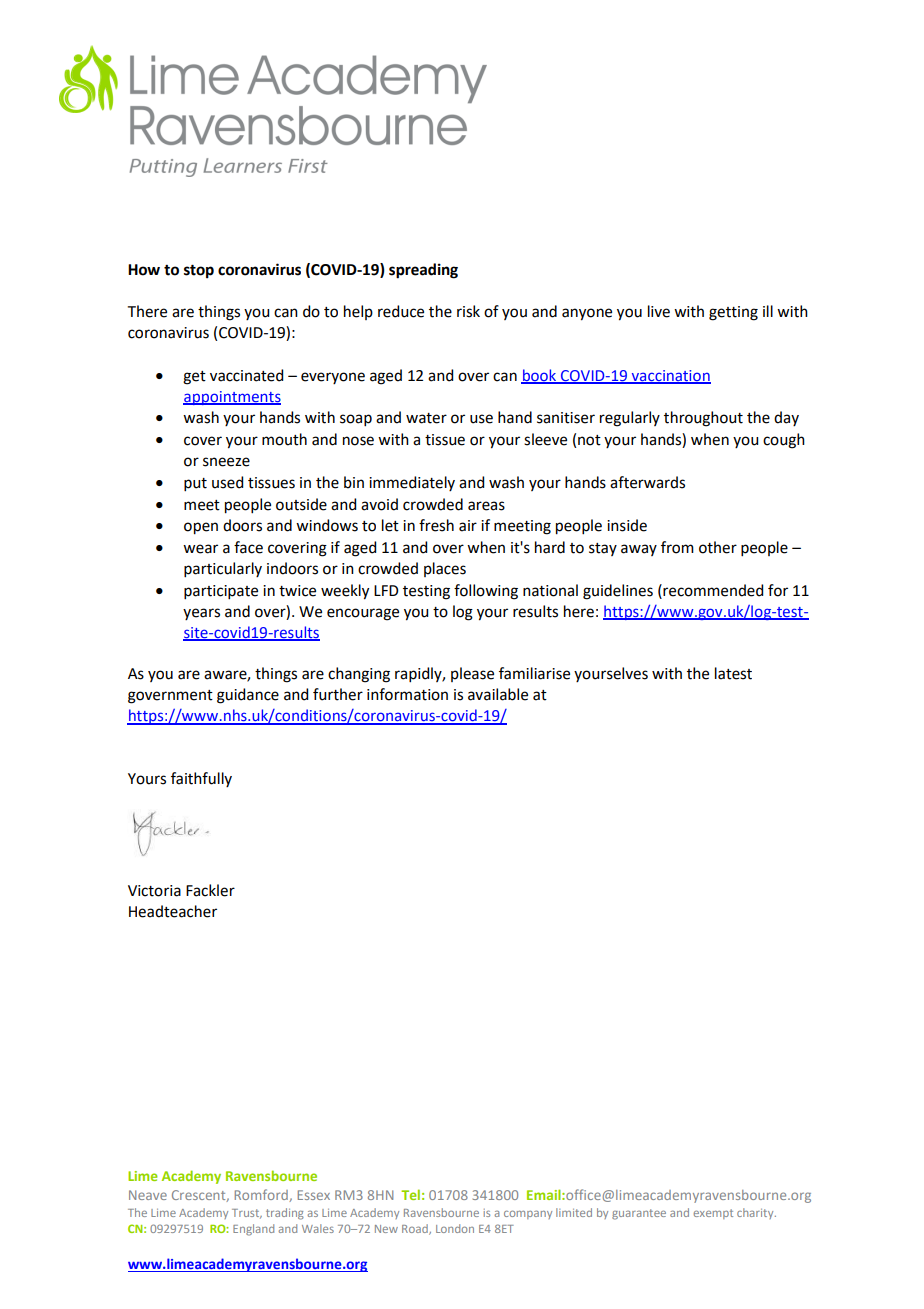 The width and height of the document is (924, 1309). What do you see at coordinates (455, 1228) in the document?
I see `London` at bounding box center [455, 1228].
